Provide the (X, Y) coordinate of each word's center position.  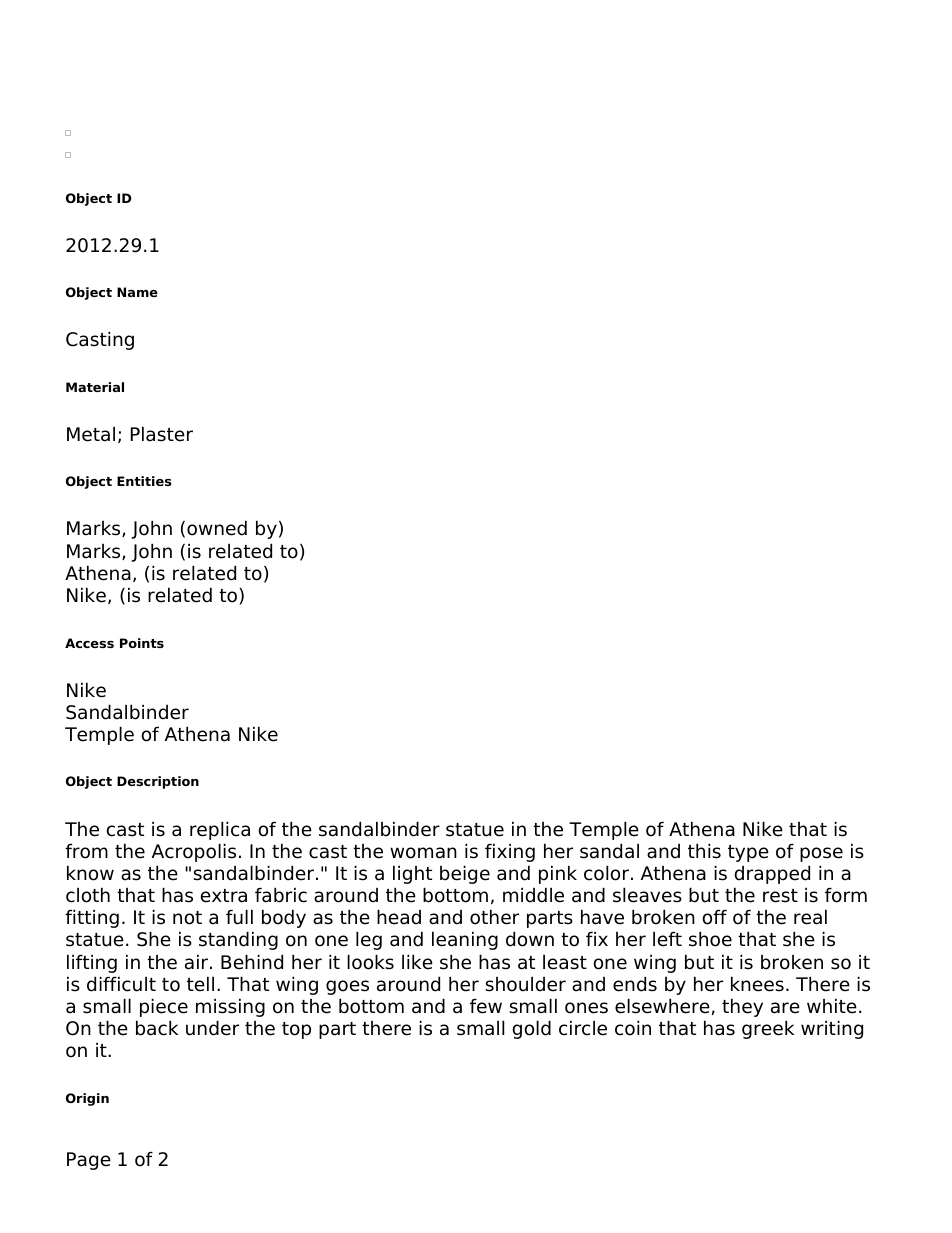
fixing (510, 852)
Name (137, 292)
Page (89, 1161)
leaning (465, 940)
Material (95, 387)
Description (158, 782)
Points (142, 643)
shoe (710, 939)
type (748, 853)
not (187, 918)
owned (217, 528)
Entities (144, 481)
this (704, 851)
